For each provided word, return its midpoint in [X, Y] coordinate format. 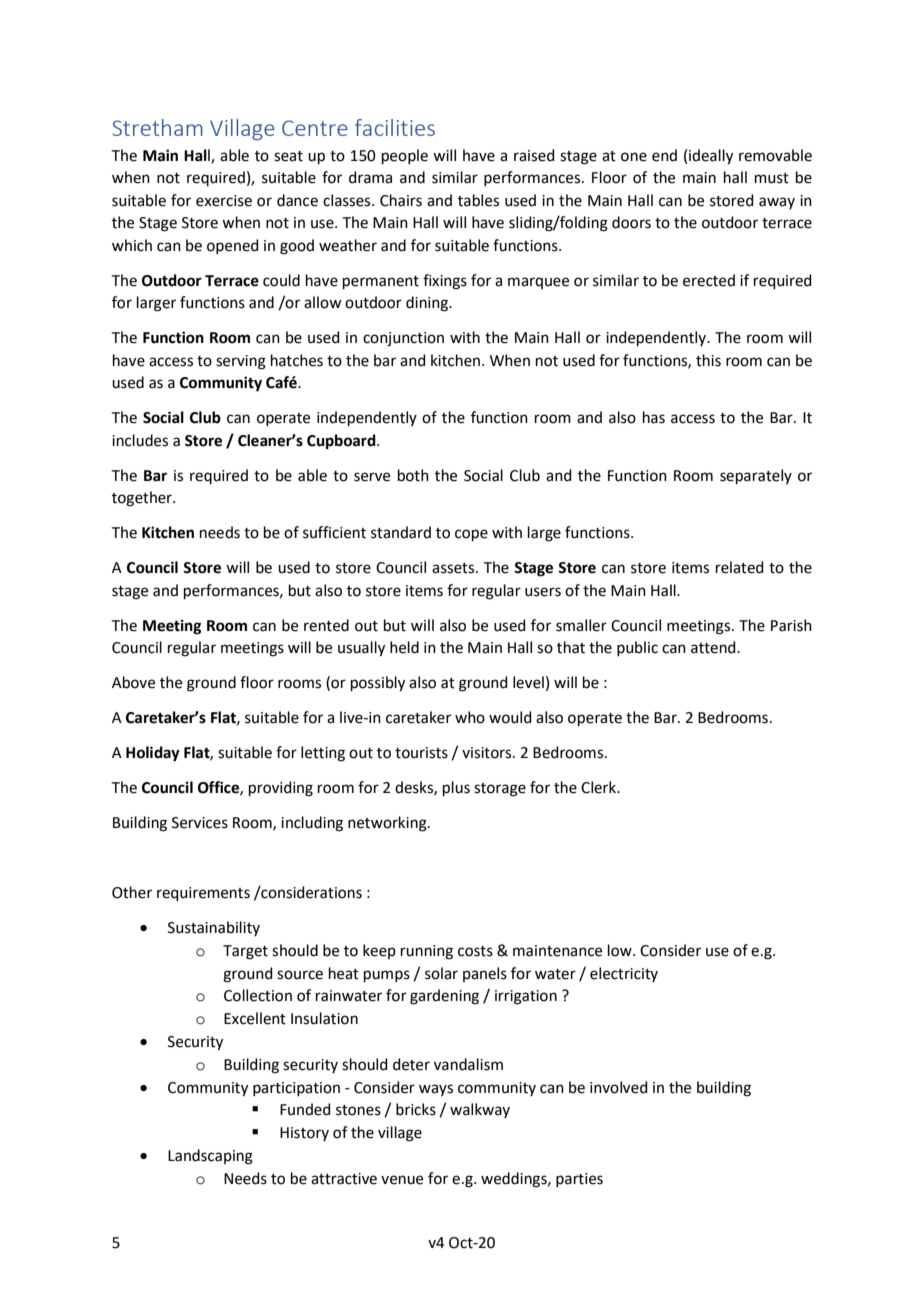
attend [714, 647]
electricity [624, 974]
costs [475, 951]
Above [133, 682]
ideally [711, 157]
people [405, 156]
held [404, 647]
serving [241, 362]
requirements [203, 894]
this [708, 360]
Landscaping [210, 1157]
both [413, 475]
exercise [224, 201]
